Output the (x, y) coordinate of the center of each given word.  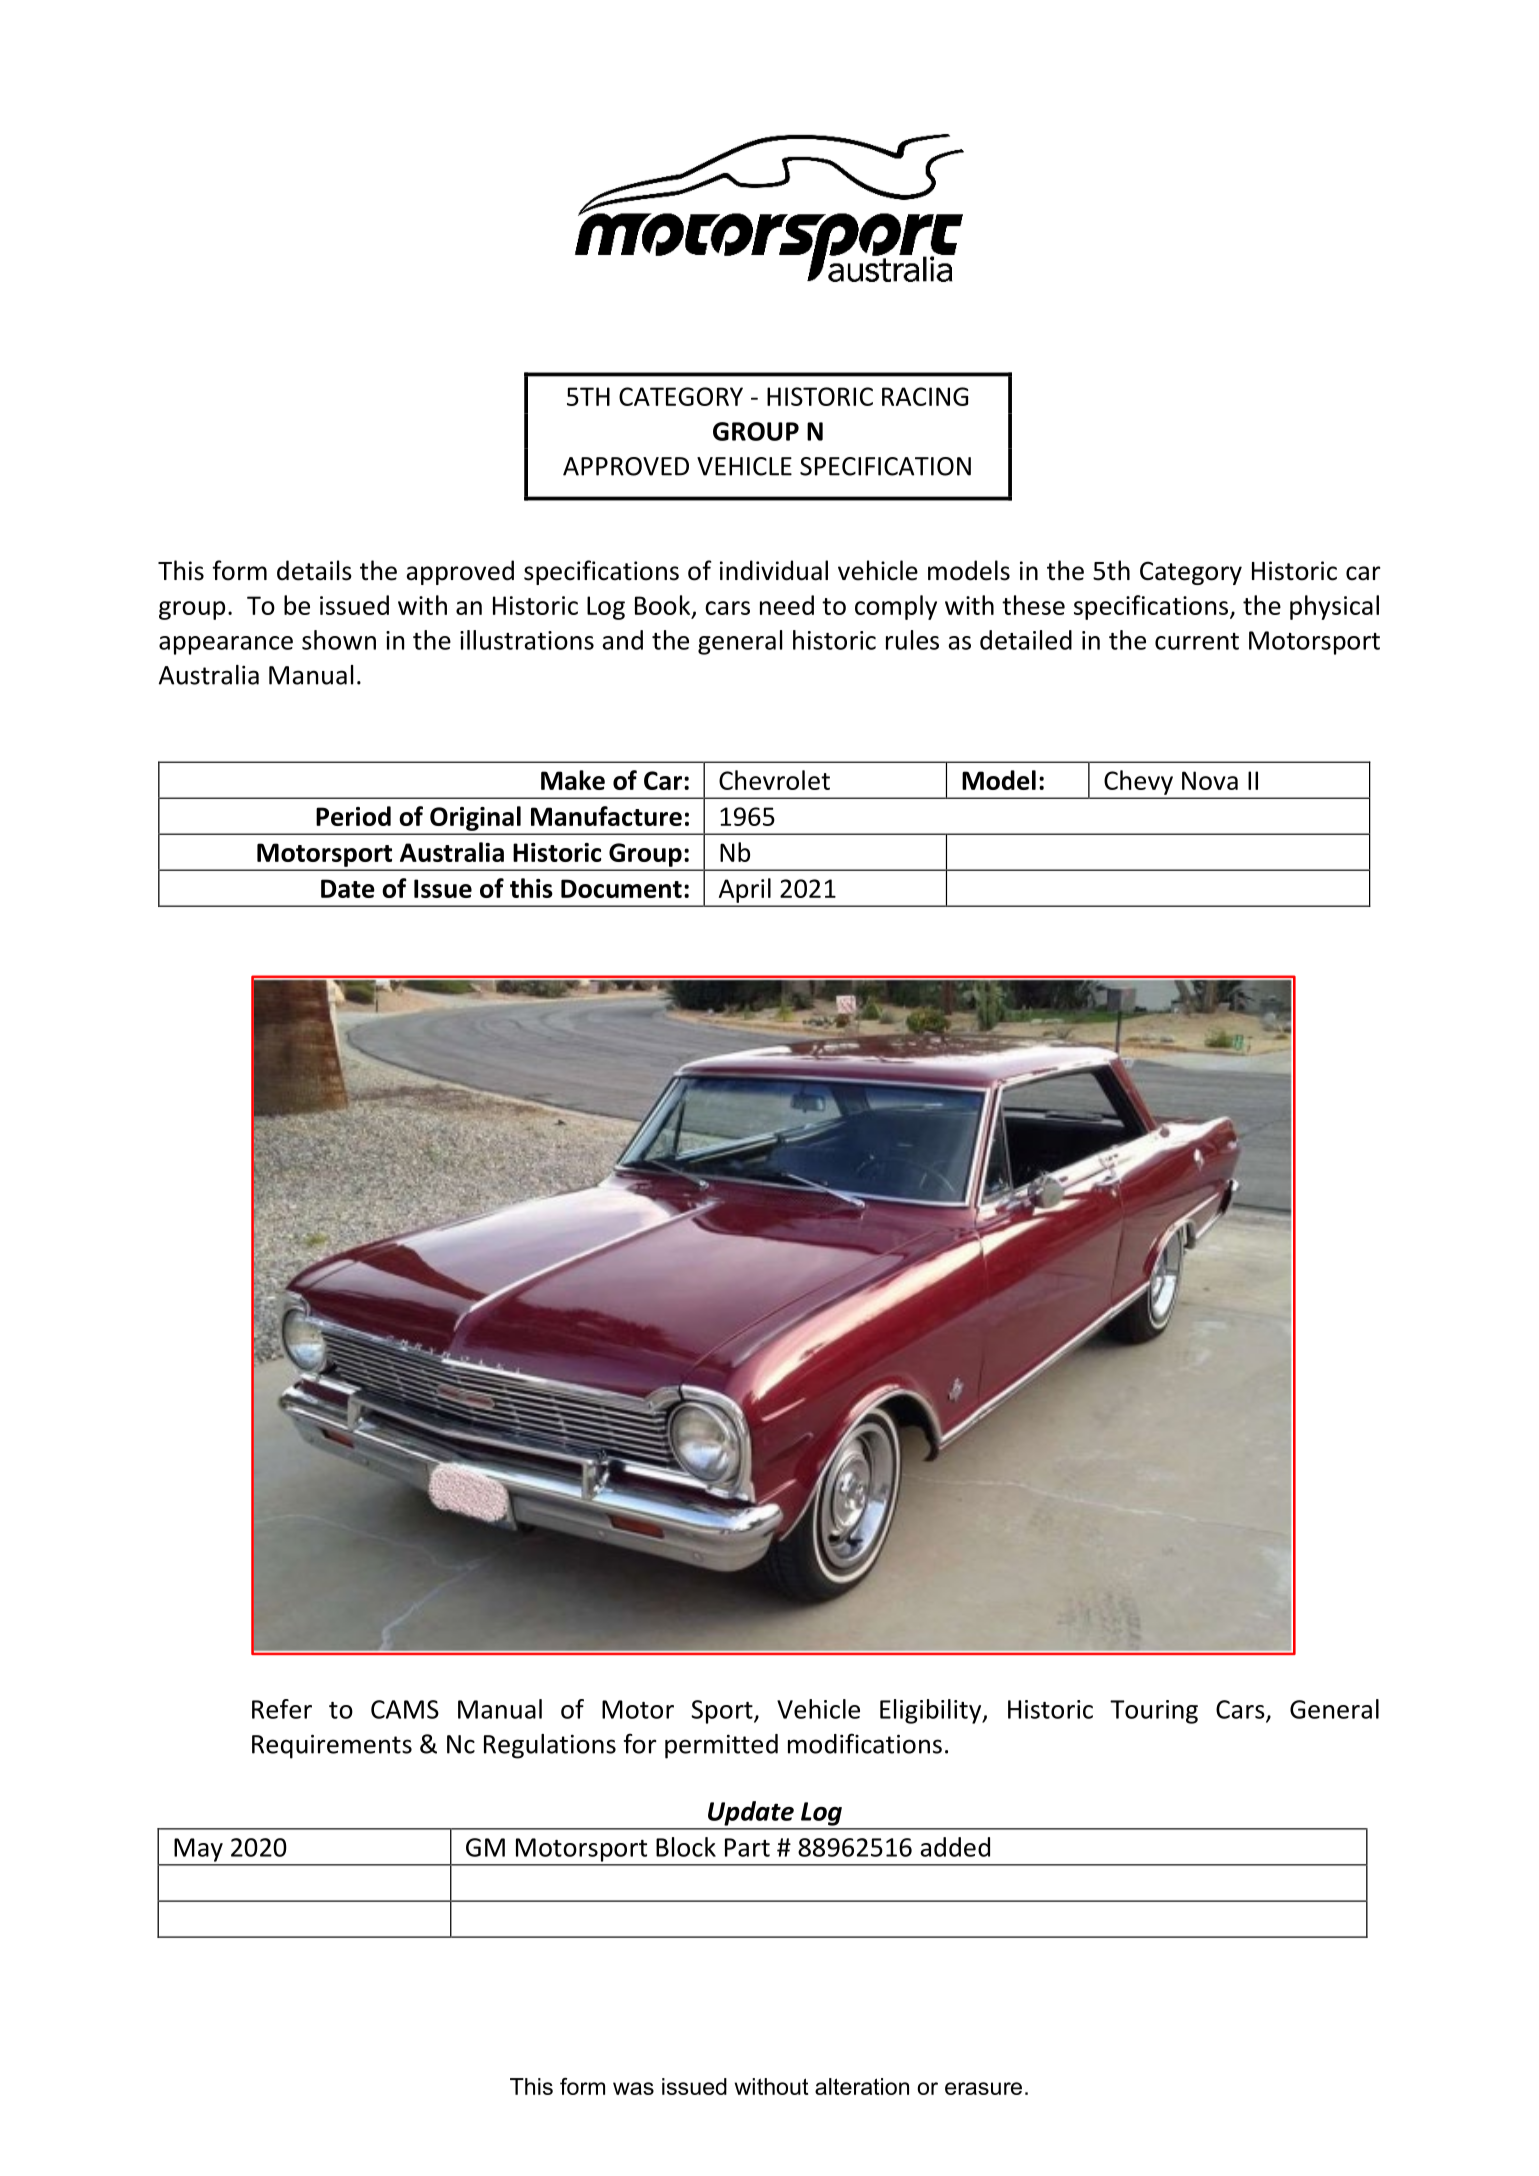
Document (621, 888)
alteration (862, 2086)
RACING (925, 396)
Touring (1154, 1712)
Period (353, 816)
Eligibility (932, 1711)
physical (1334, 607)
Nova (1210, 780)
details (314, 570)
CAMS (405, 1709)
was (633, 2088)
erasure (983, 2088)
